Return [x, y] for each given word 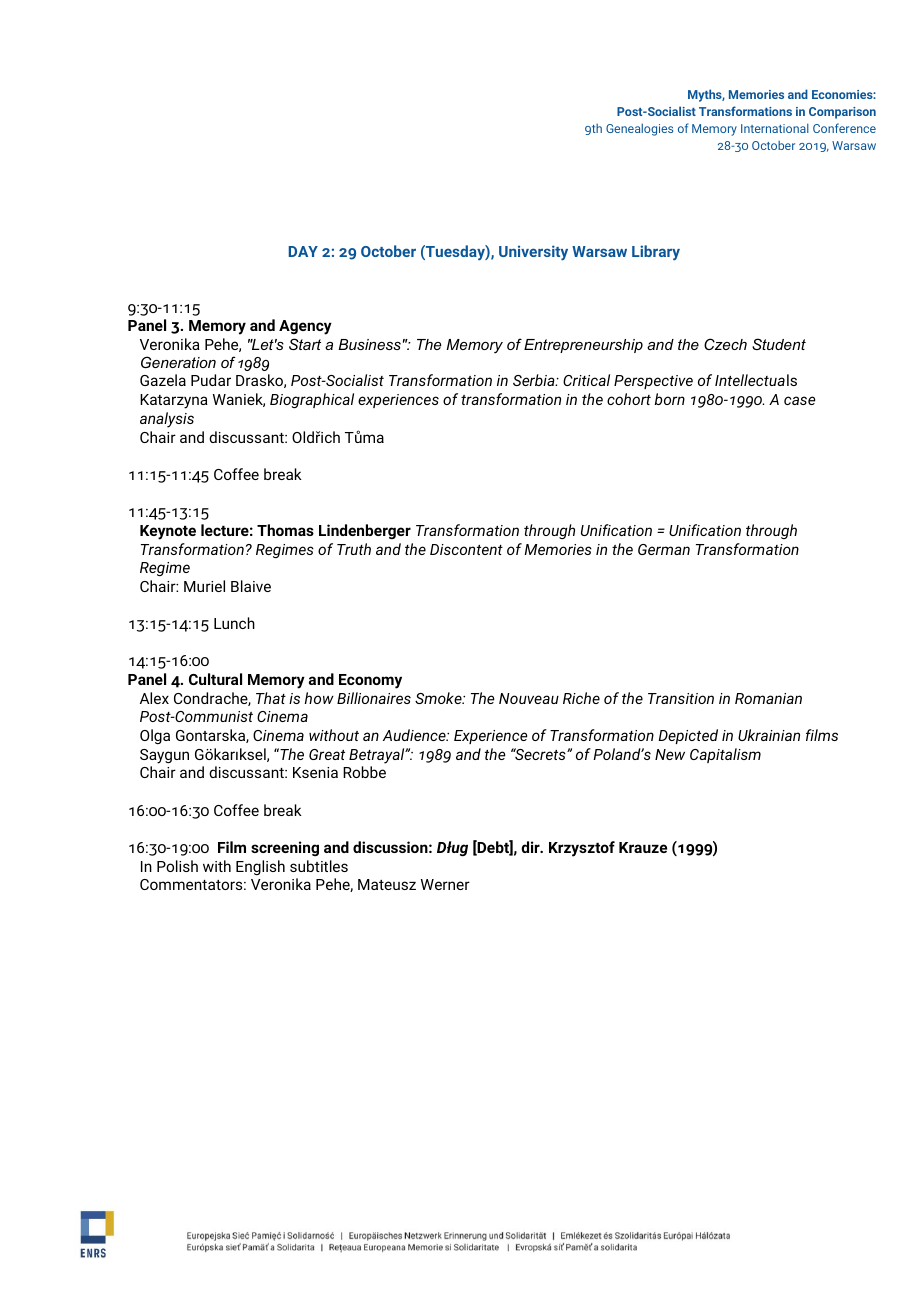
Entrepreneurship [583, 346]
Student [779, 344]
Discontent [466, 549]
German [664, 549]
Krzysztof [582, 849]
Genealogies [639, 129]
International [775, 128]
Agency [305, 327]
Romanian [768, 698]
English [260, 867]
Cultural [215, 679]
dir [531, 847]
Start [305, 344]
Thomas [285, 530]
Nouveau [529, 698]
